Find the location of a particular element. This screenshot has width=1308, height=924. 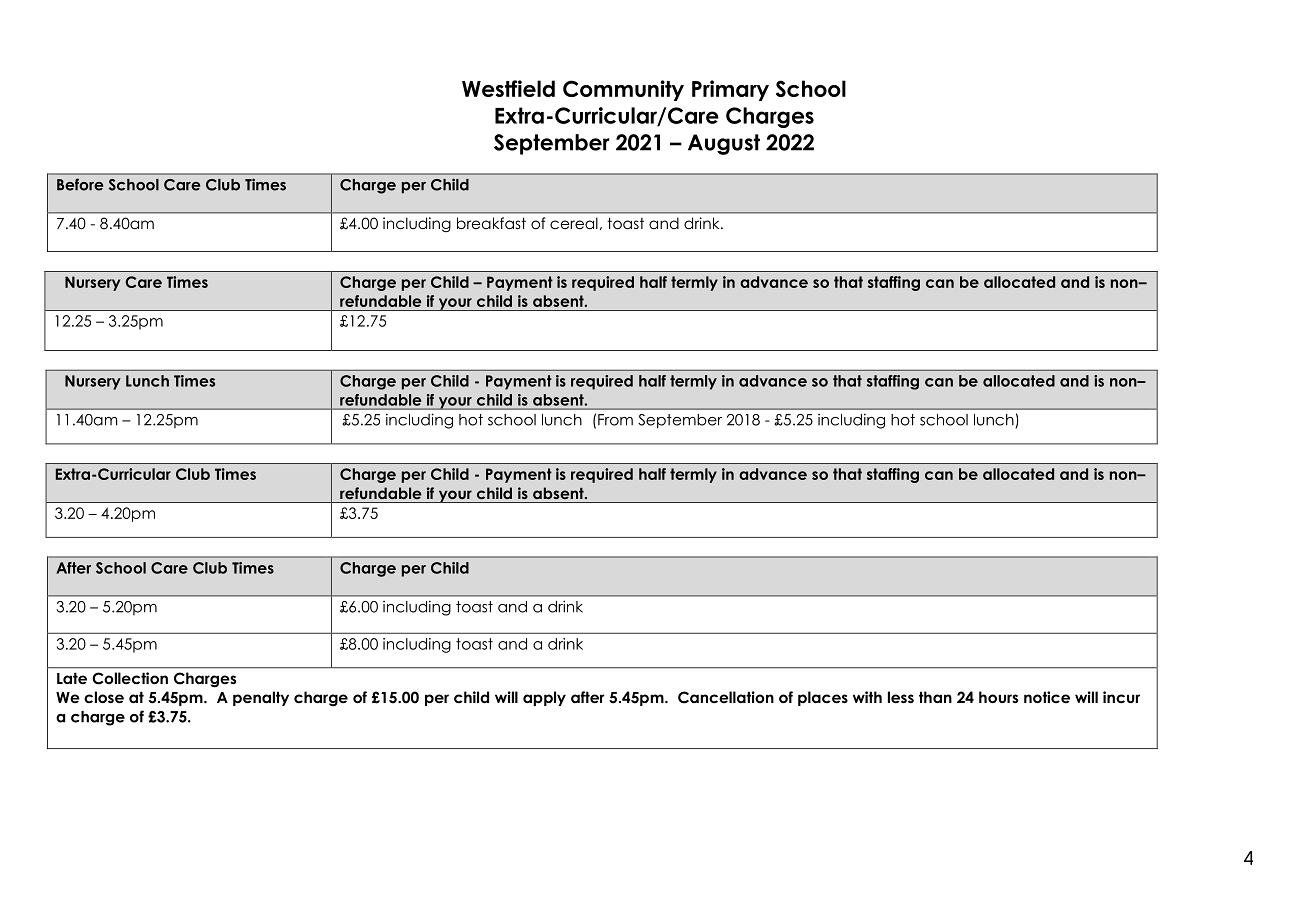

Before is located at coordinates (80, 184).
